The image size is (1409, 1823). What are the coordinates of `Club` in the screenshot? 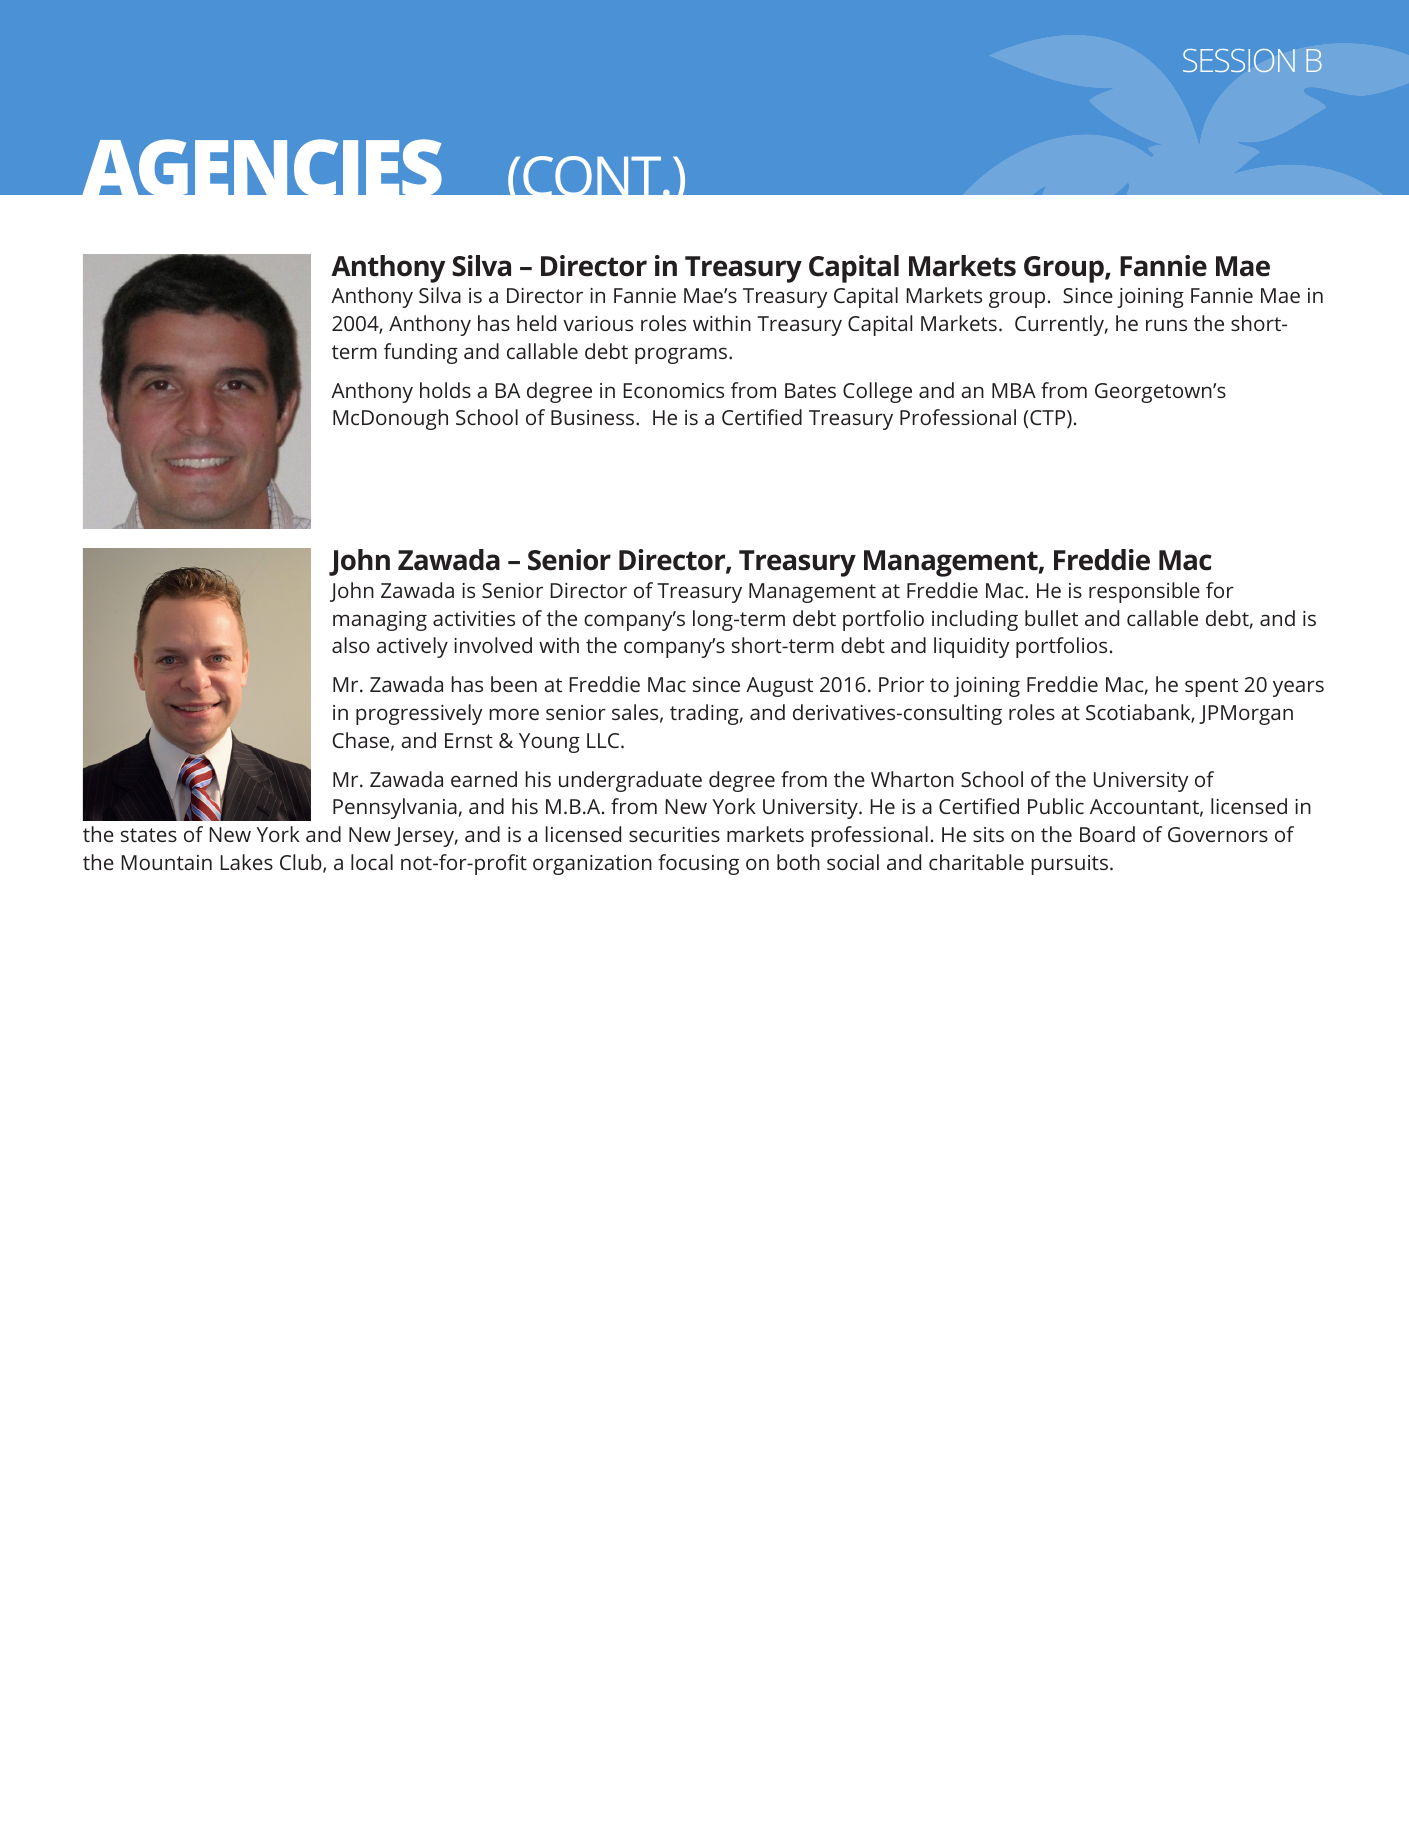 It's located at (302, 863).
